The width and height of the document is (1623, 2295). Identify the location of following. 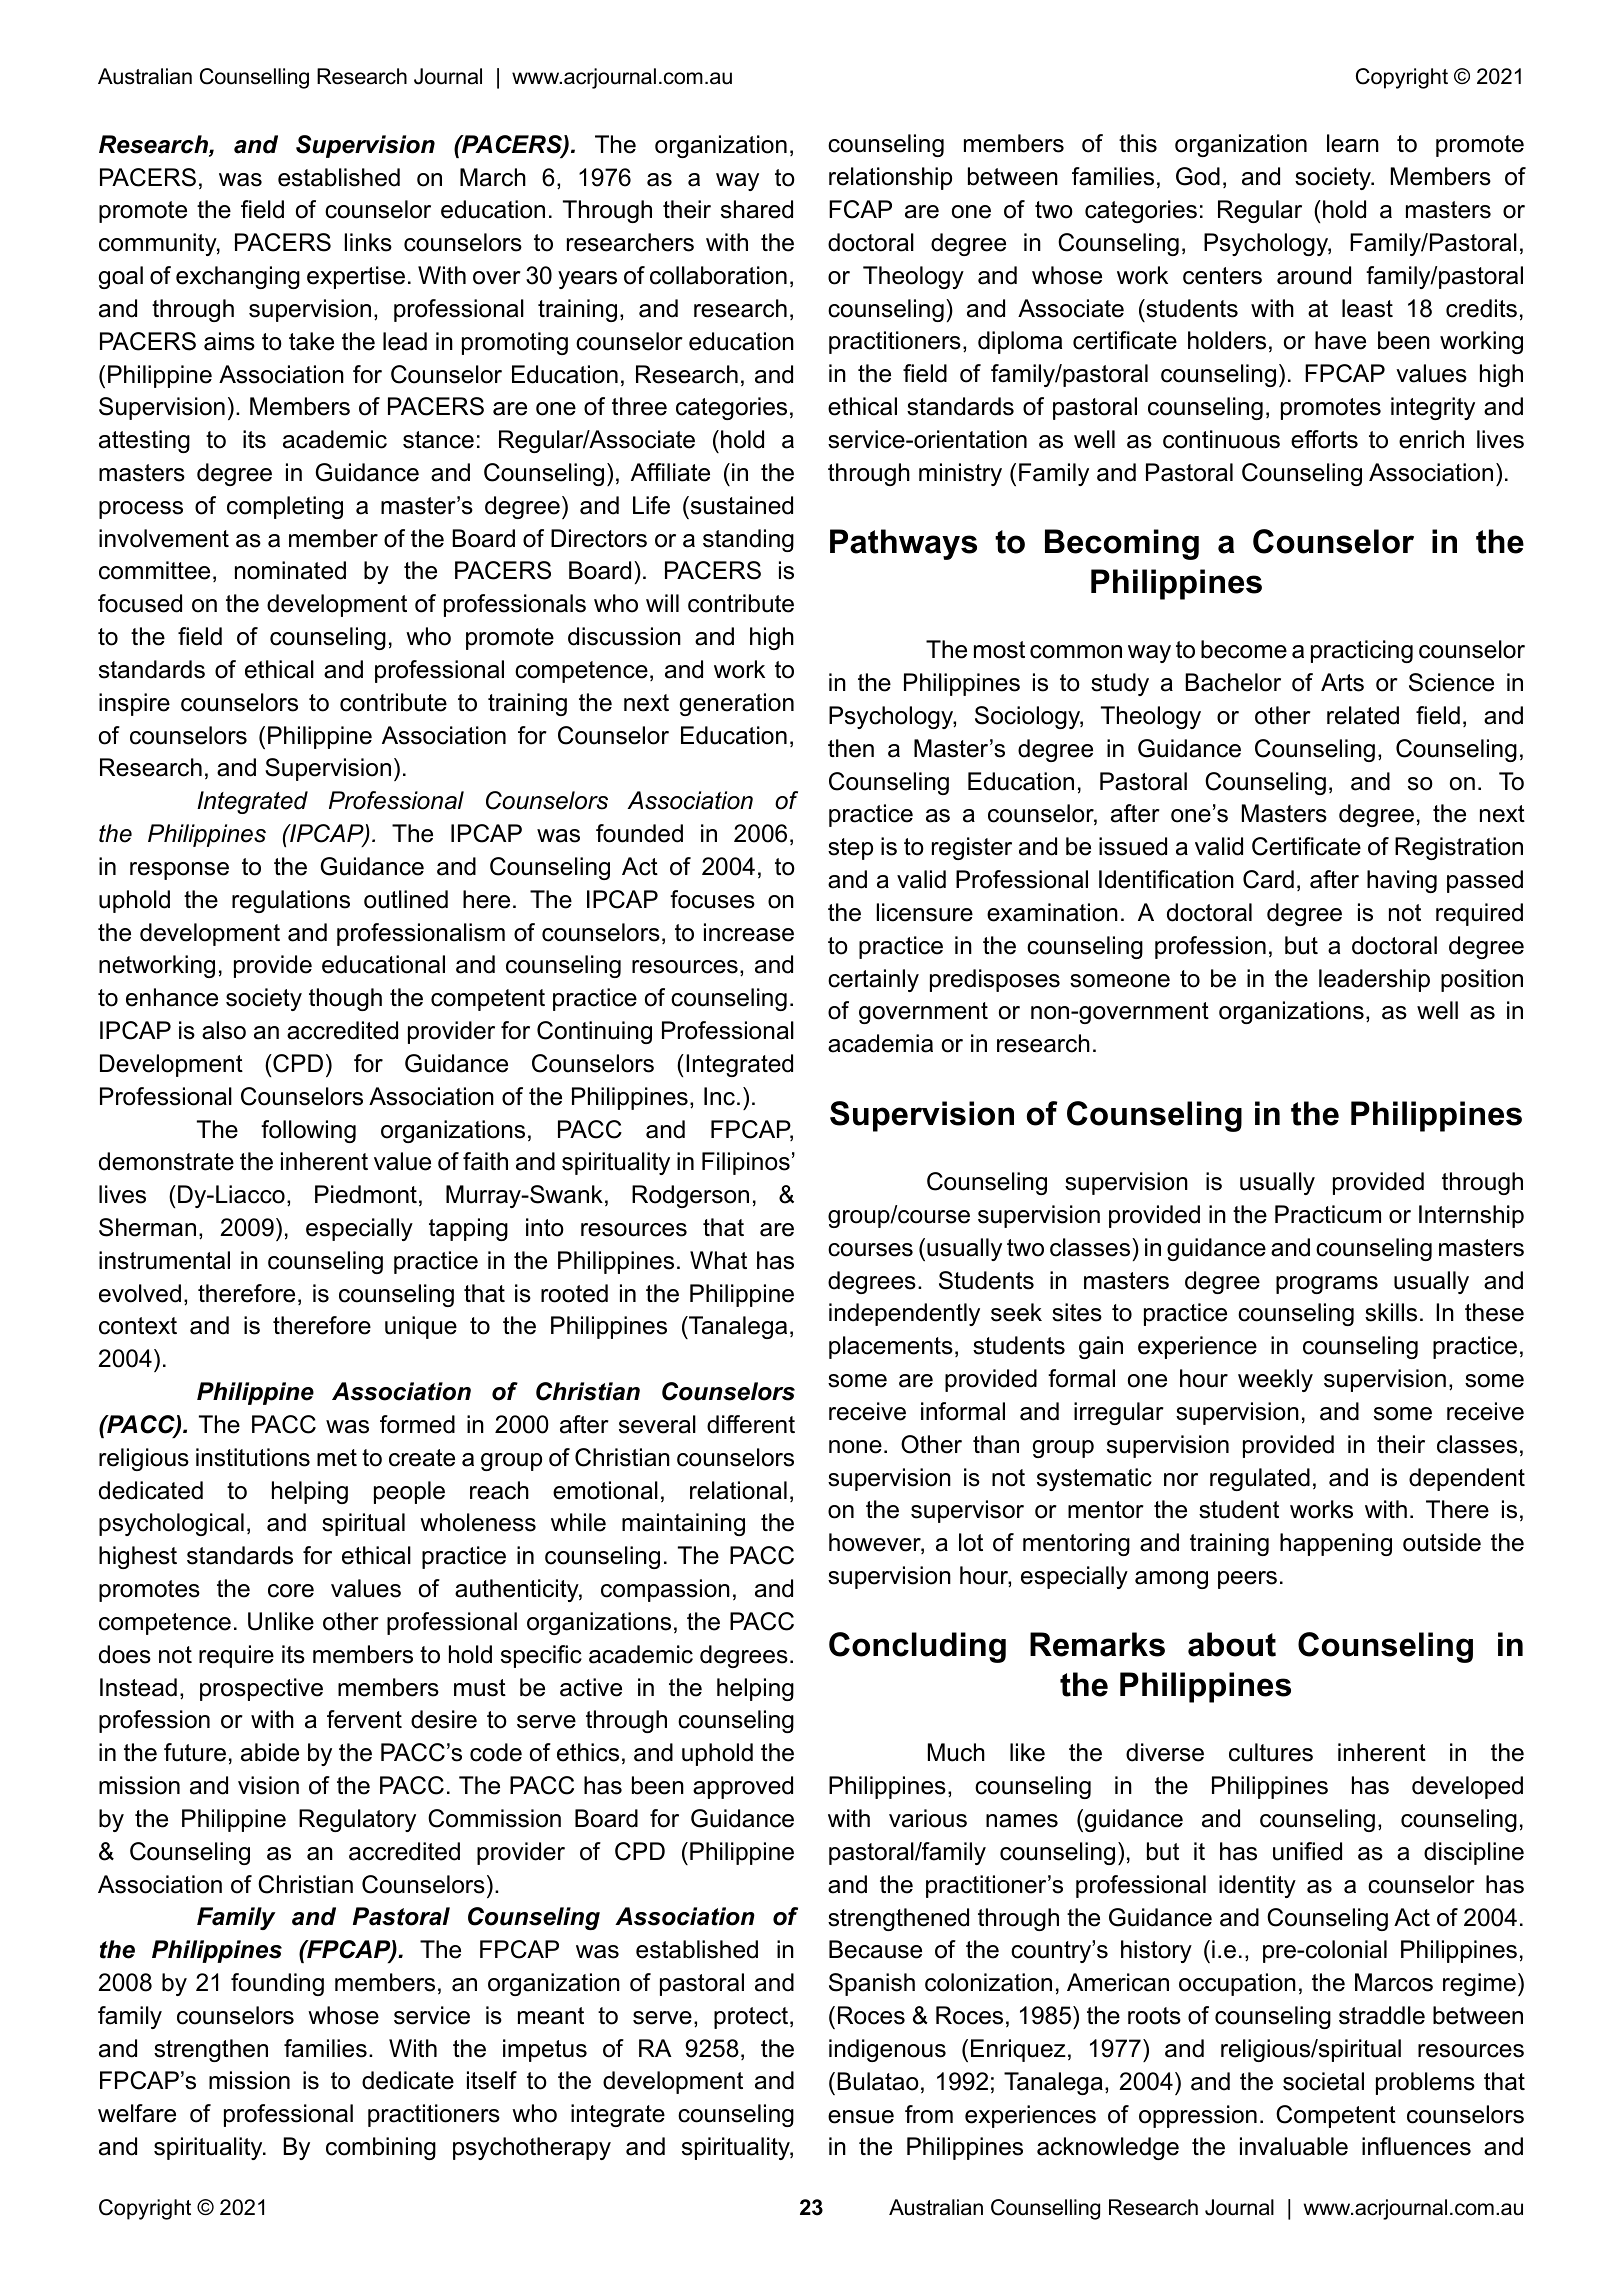
(308, 1131).
